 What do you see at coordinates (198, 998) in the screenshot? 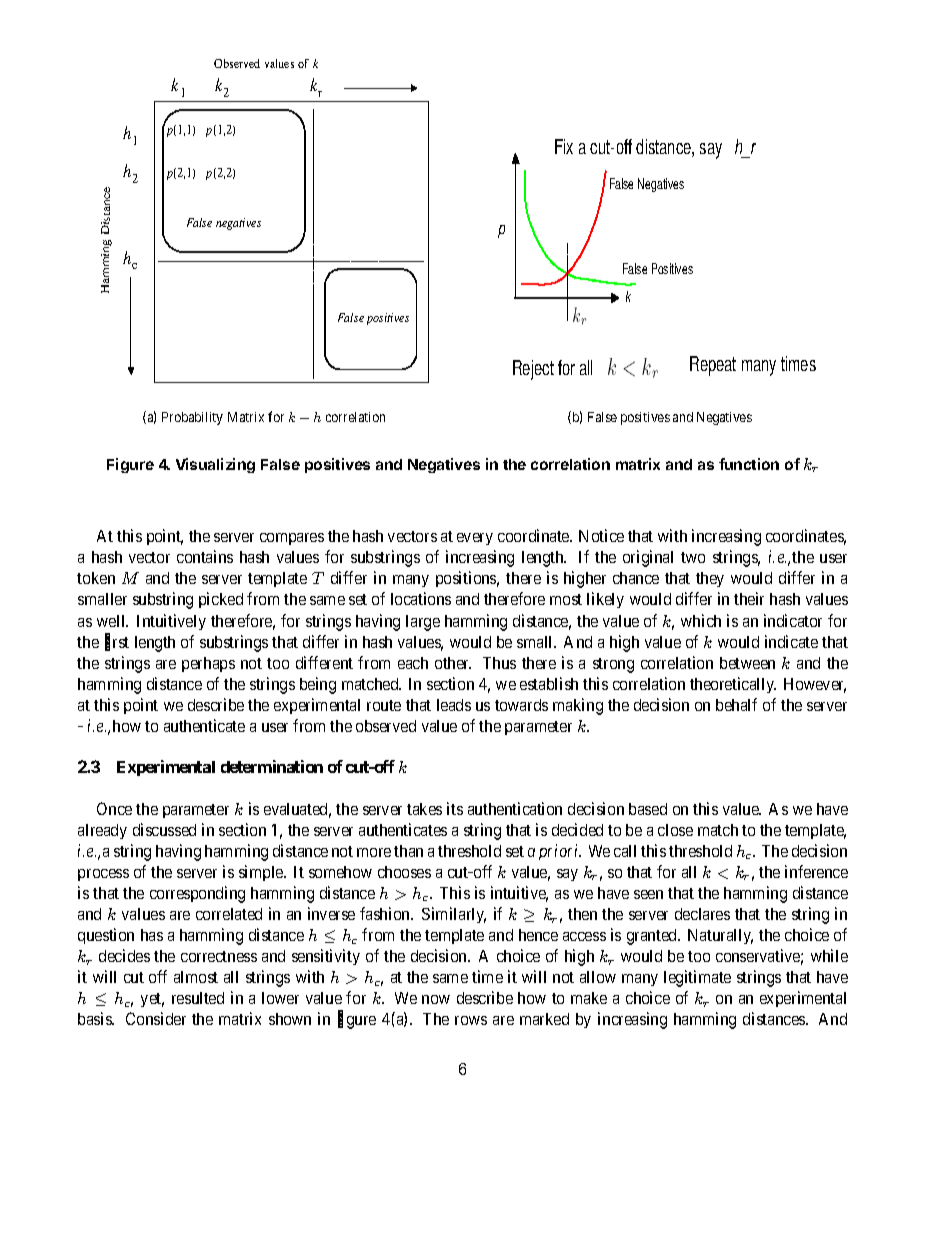
I see `resulted` at bounding box center [198, 998].
